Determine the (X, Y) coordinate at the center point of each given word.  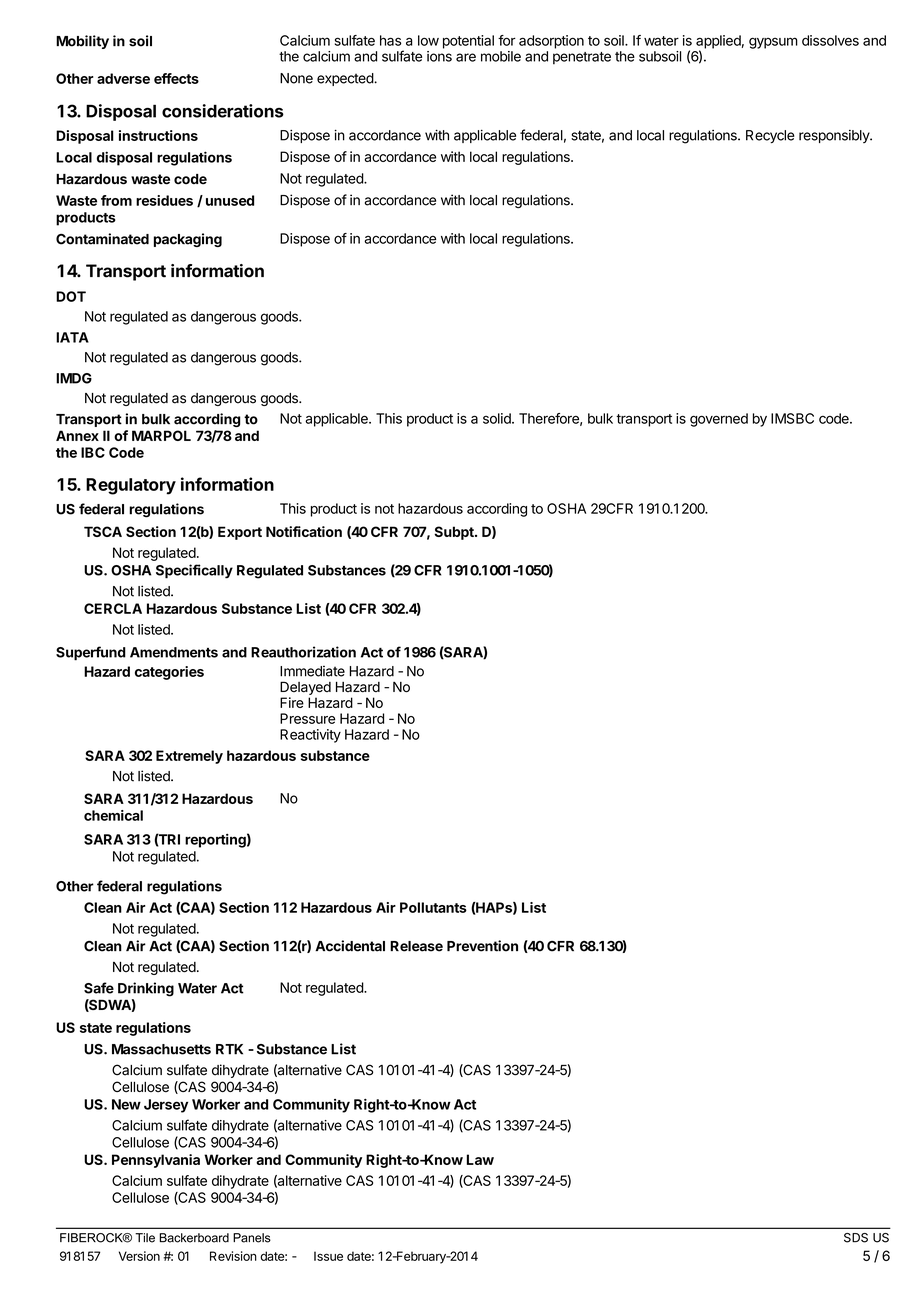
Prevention (482, 946)
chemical (113, 815)
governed (719, 420)
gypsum (773, 43)
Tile (145, 1238)
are (466, 57)
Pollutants (433, 907)
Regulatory (131, 486)
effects (176, 78)
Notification (304, 531)
